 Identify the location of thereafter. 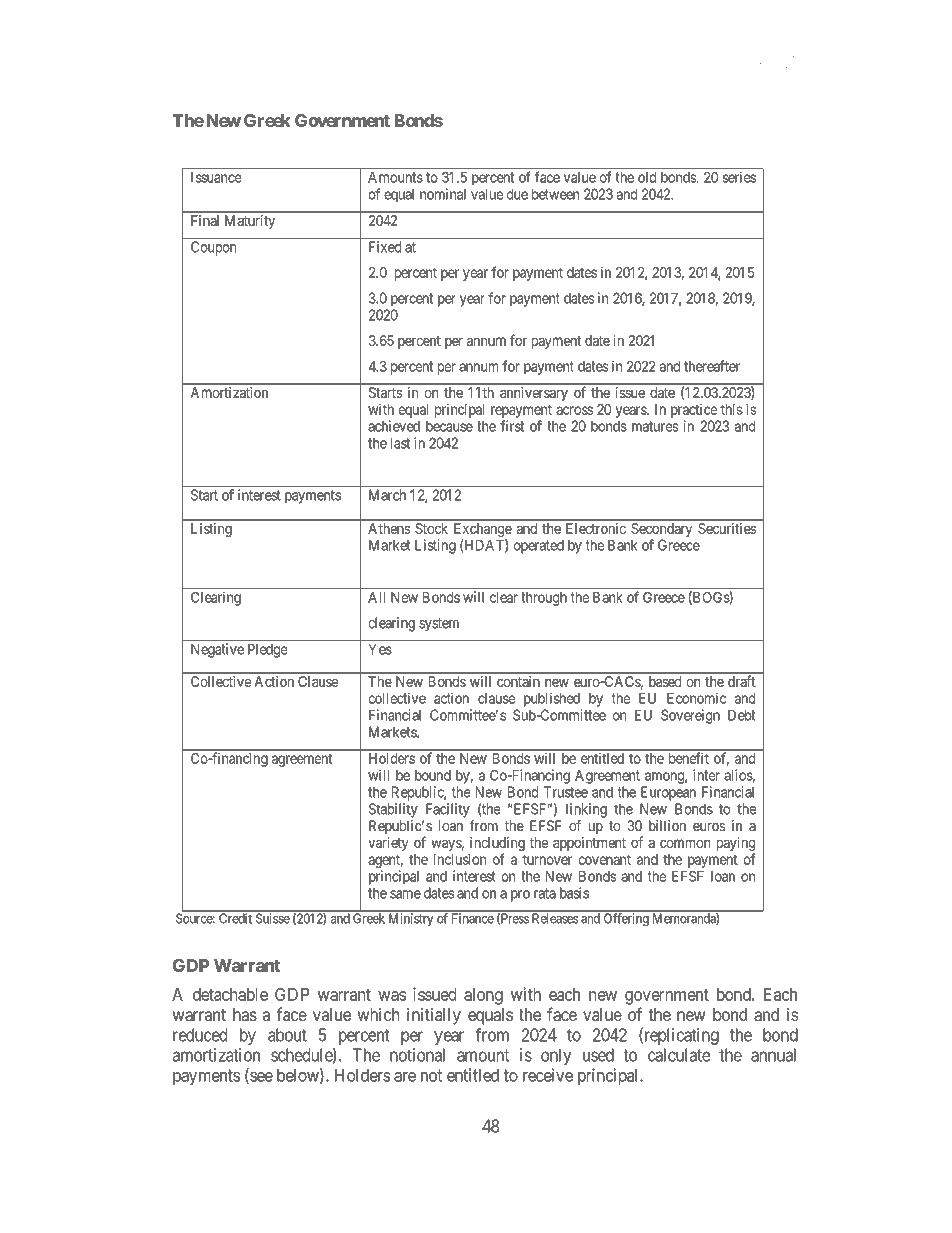
(712, 366).
